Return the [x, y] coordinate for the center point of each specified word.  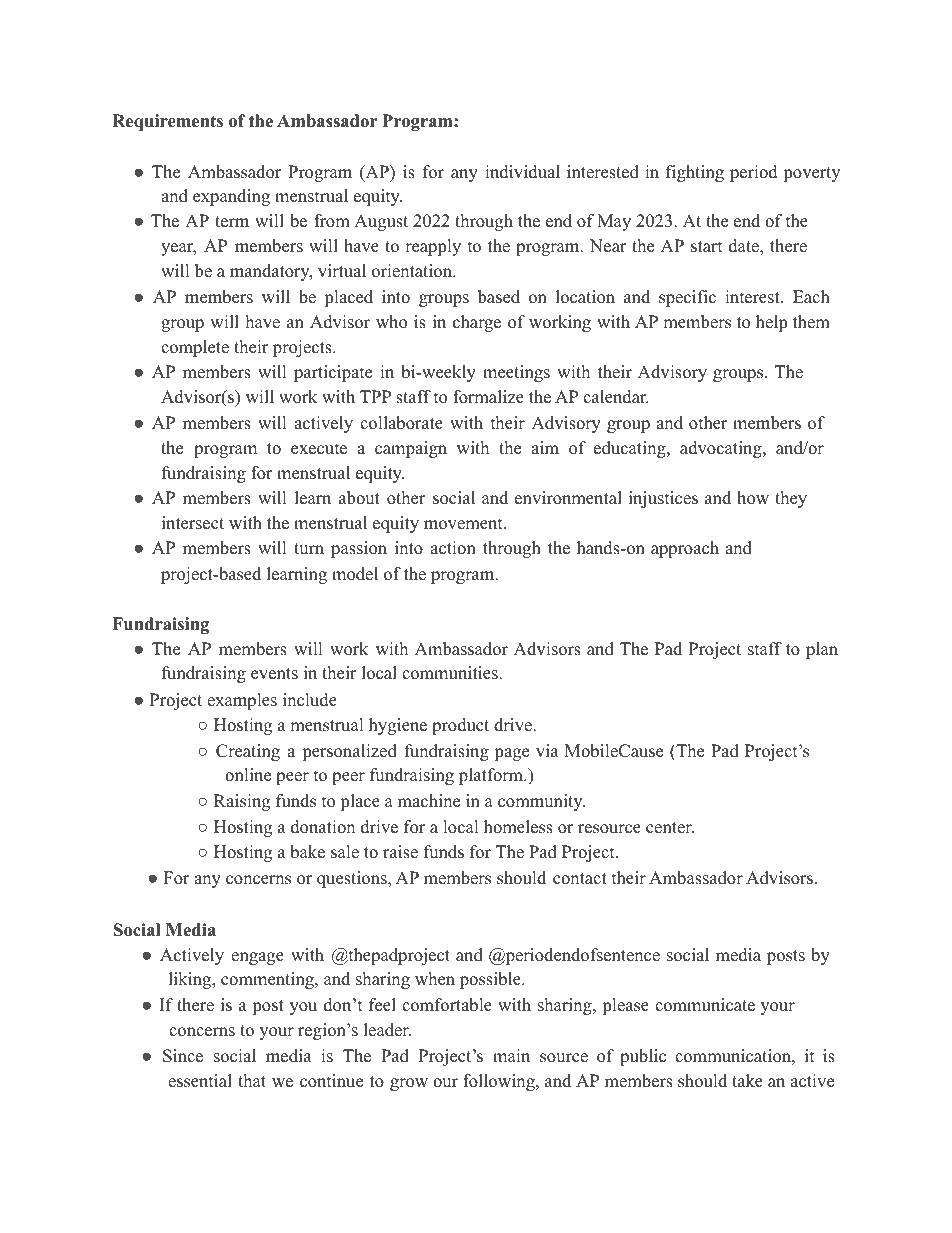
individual [522, 172]
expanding [231, 197]
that [252, 1080]
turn [309, 549]
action [453, 548]
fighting [695, 173]
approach [685, 549]
